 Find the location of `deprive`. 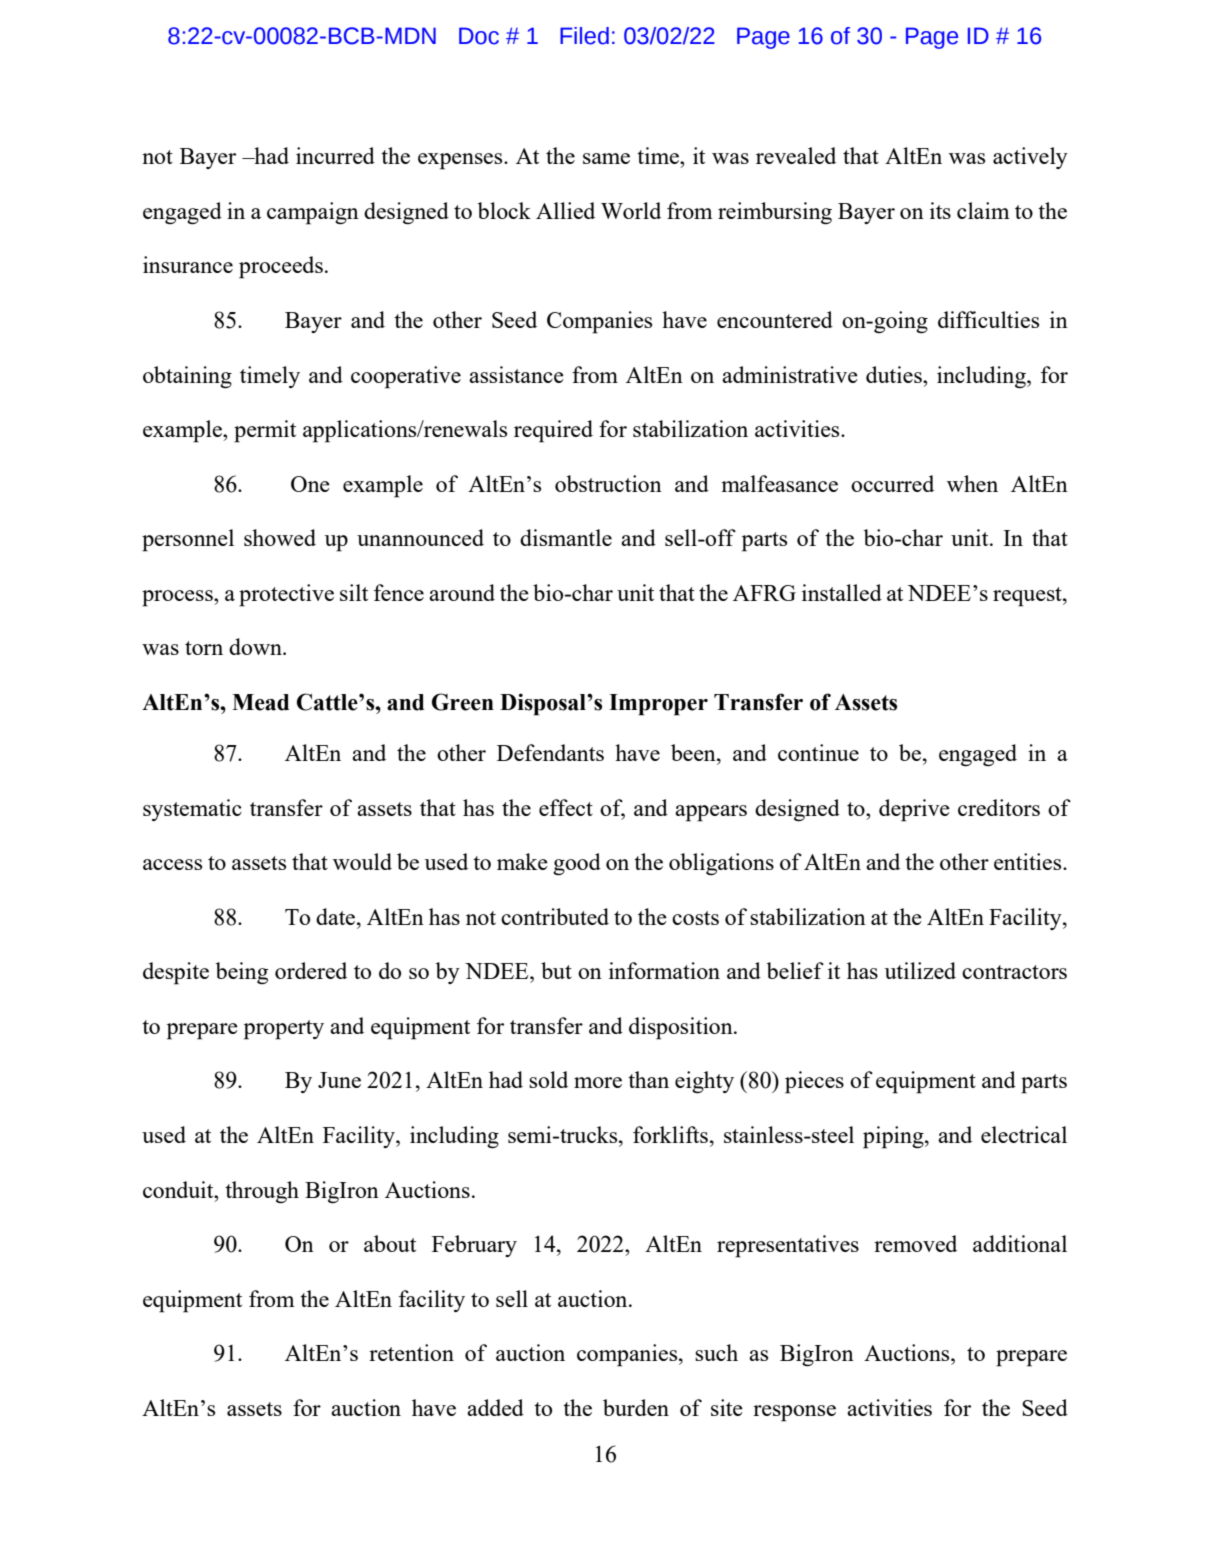

deprive is located at coordinates (914, 810).
